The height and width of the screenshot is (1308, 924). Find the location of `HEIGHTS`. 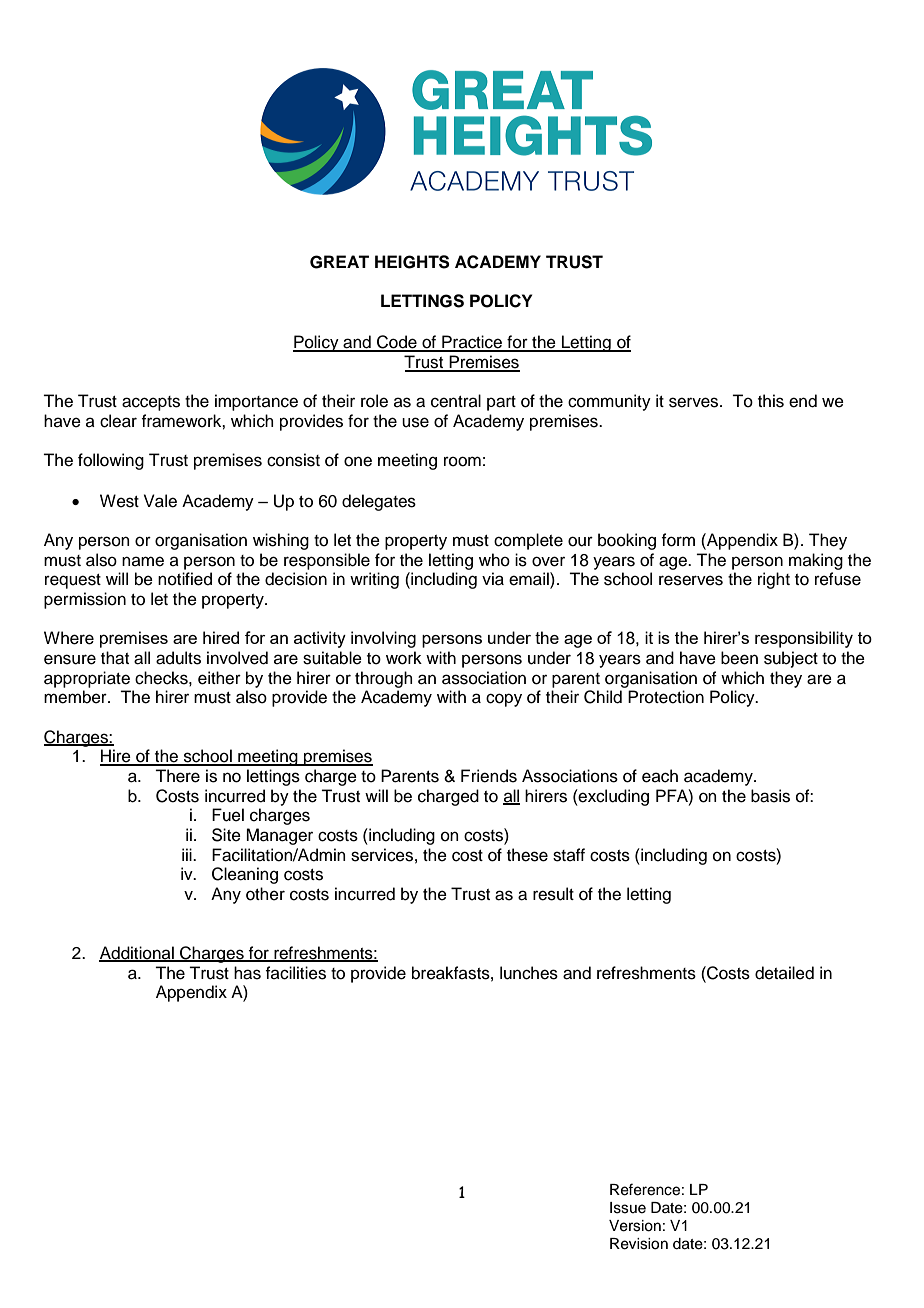

HEIGHTS is located at coordinates (412, 262).
